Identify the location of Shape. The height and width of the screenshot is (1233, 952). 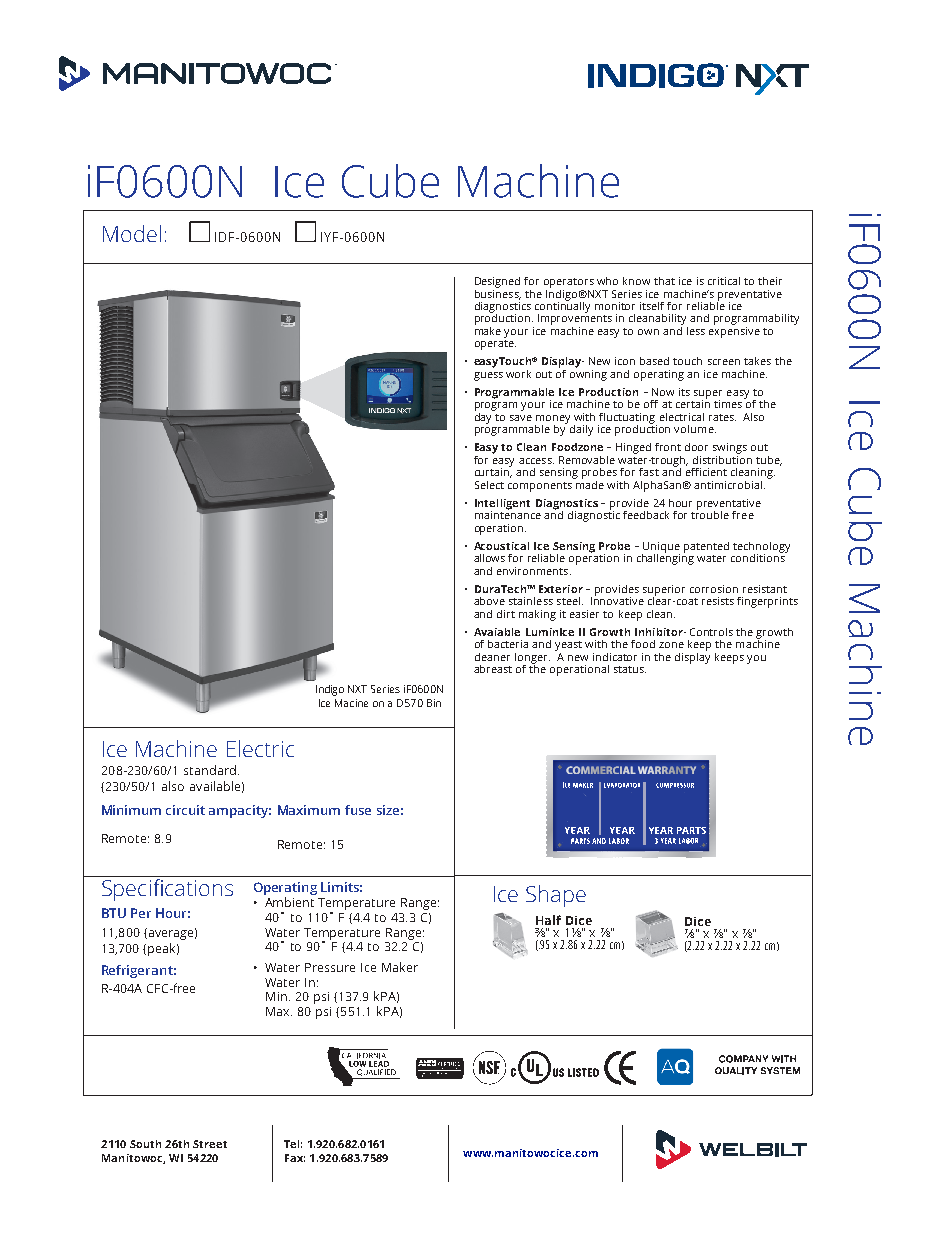
(556, 896).
